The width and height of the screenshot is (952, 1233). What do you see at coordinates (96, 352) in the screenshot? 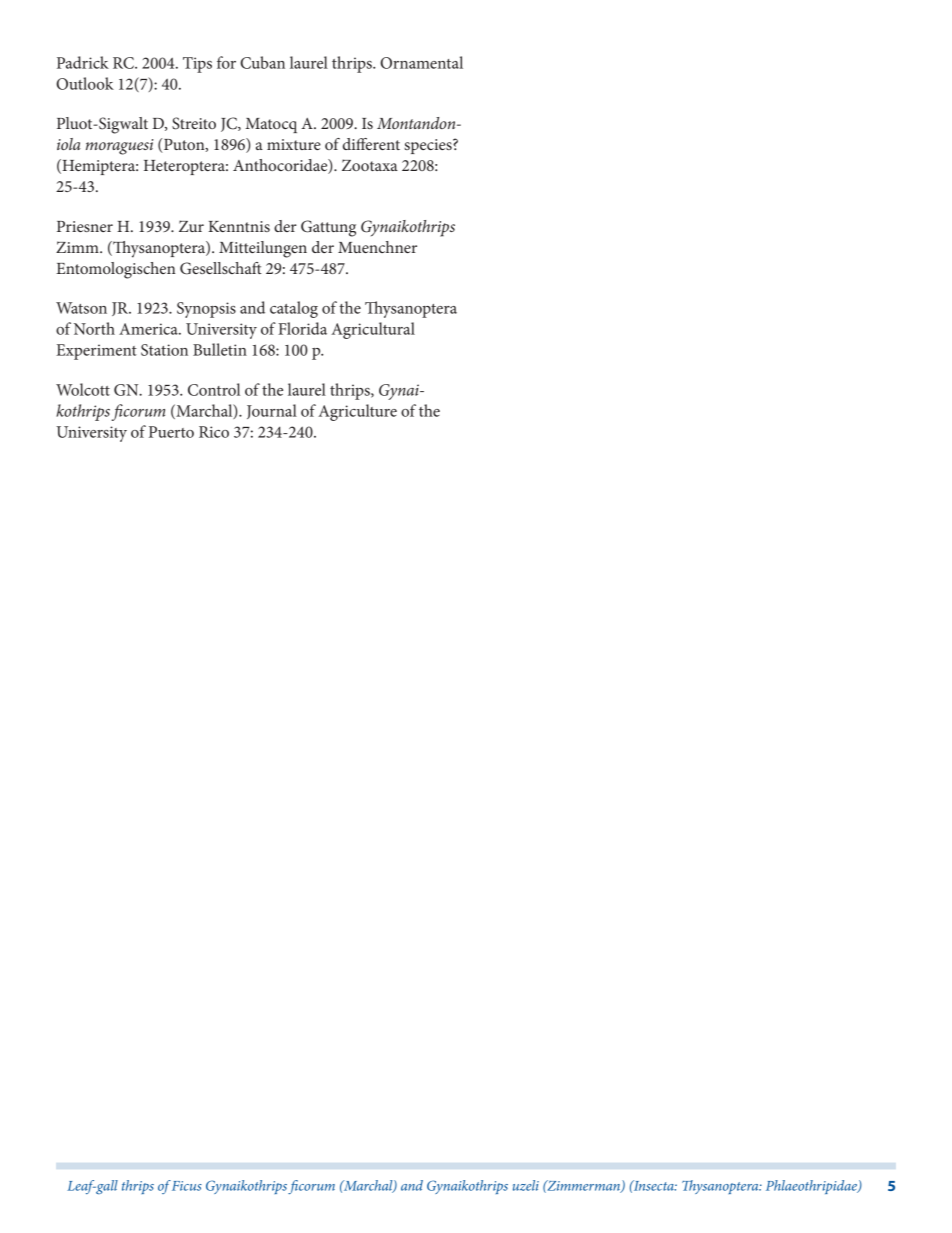
I see `Experiment` at bounding box center [96, 352].
